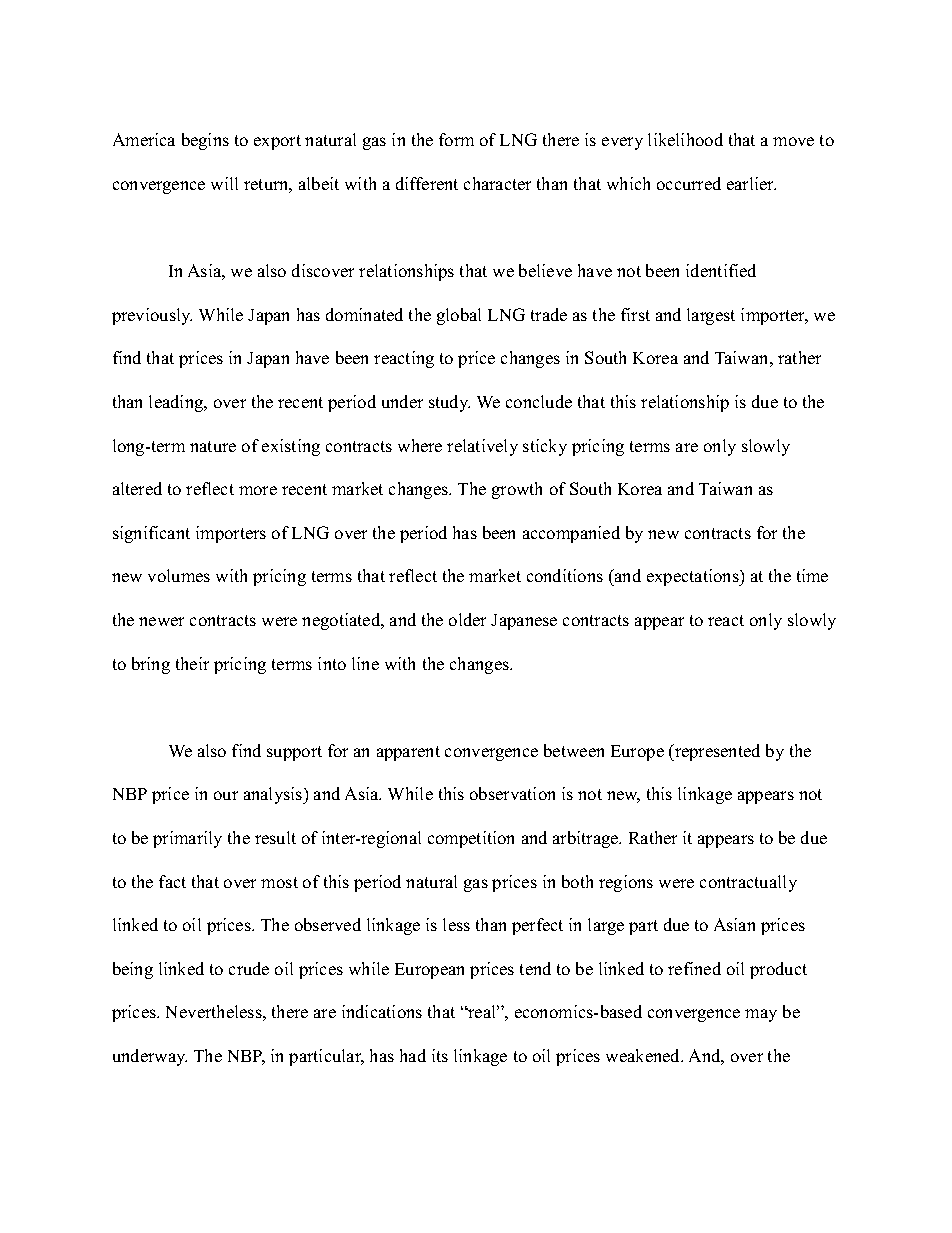  Describe the element at coordinates (249, 968) in the document. I see `crude` at that location.
